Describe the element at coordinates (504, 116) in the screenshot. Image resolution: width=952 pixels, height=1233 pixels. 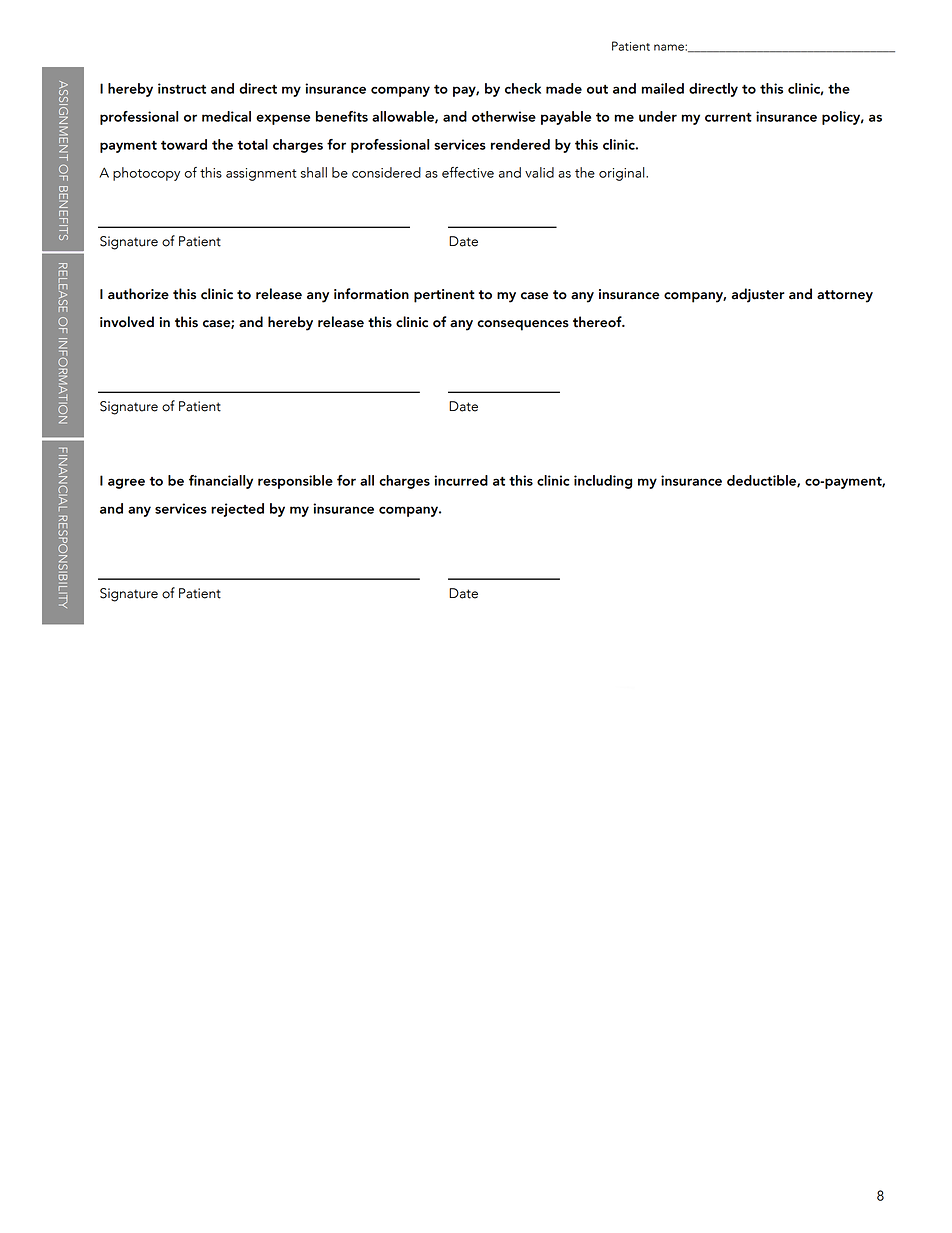
I see `otherwise` at that location.
